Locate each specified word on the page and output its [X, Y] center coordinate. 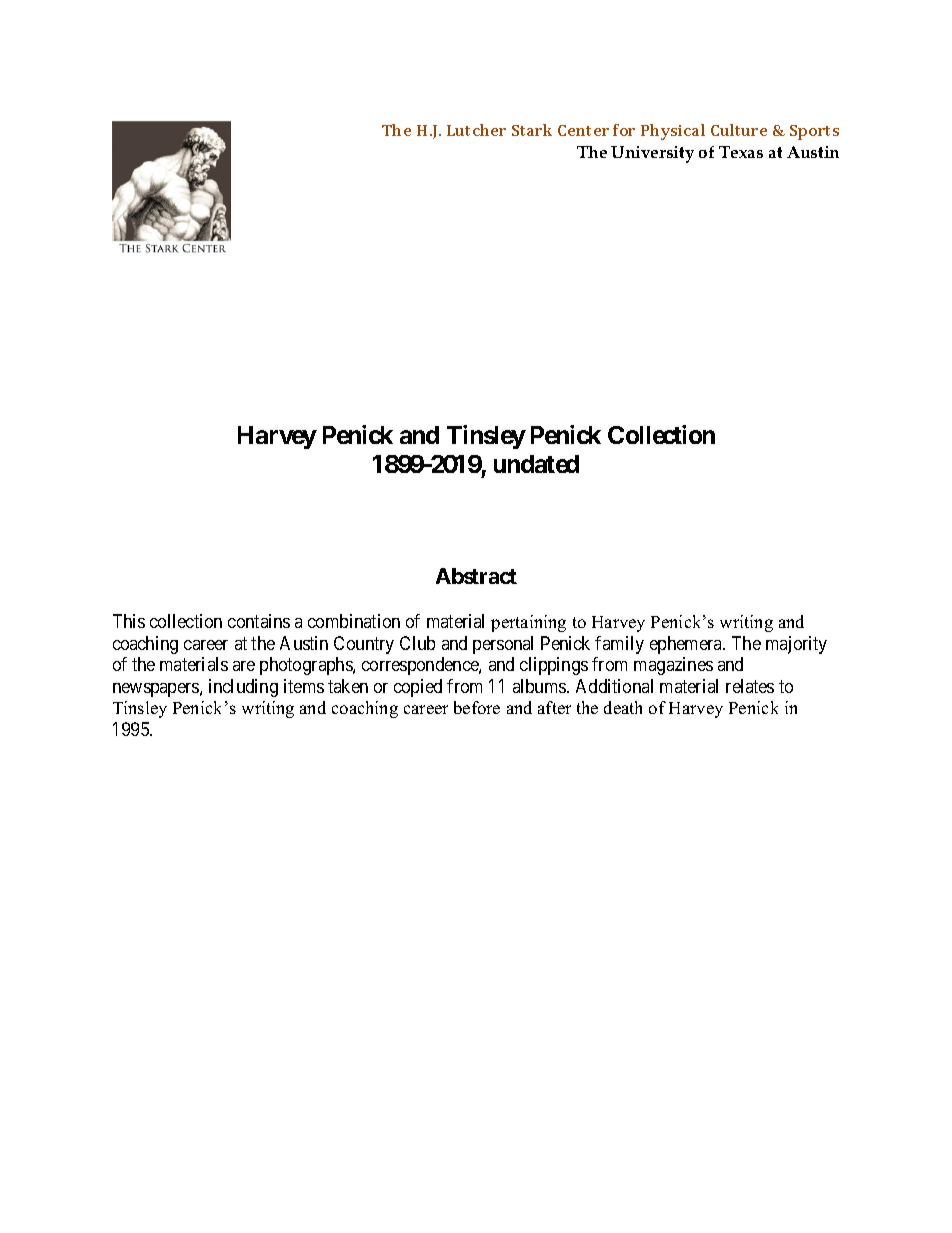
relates [750, 686]
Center [583, 130]
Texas [741, 152]
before [477, 707]
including [243, 688]
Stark [532, 130]
